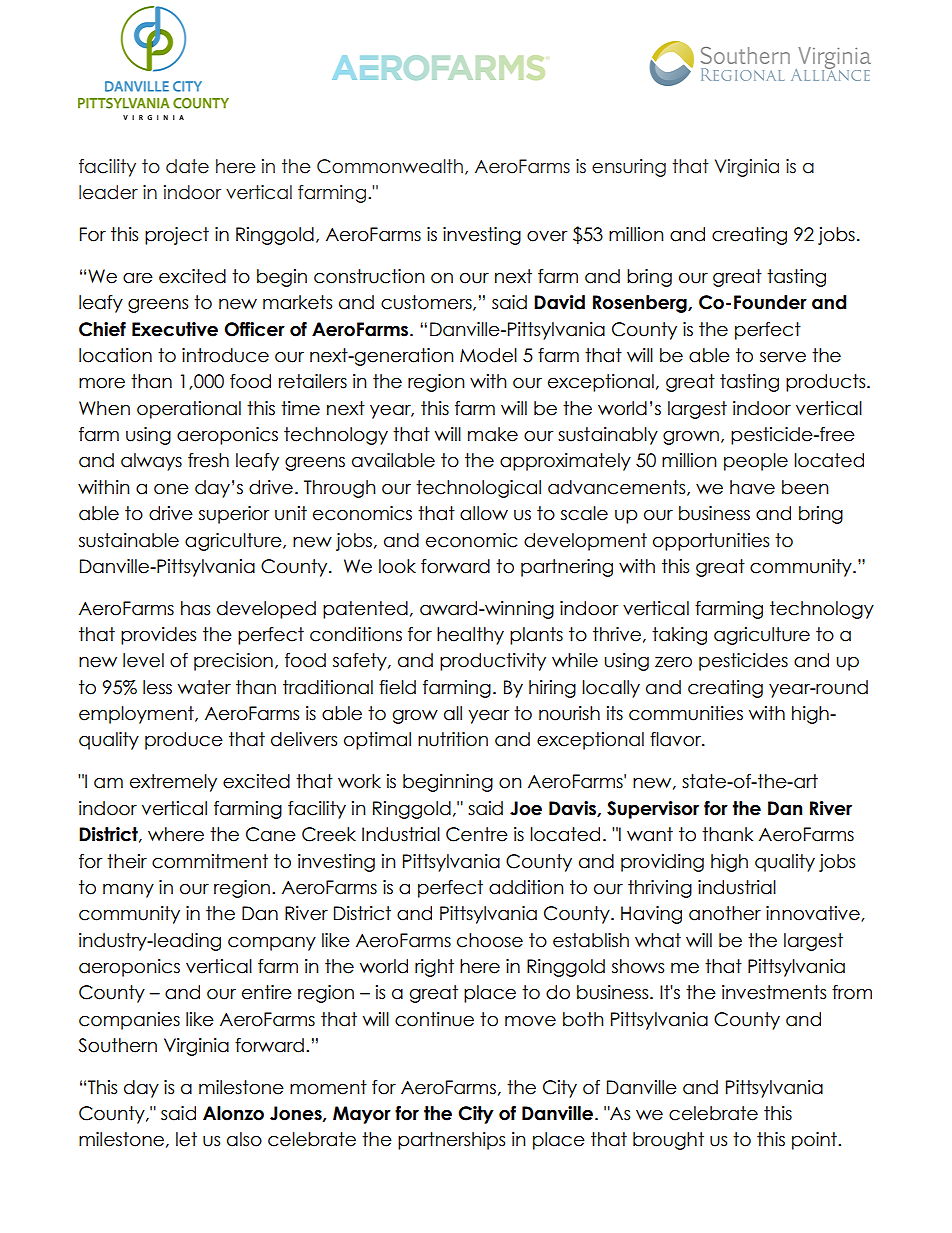 The height and width of the screenshot is (1233, 952). I want to click on partnerships, so click(451, 1141).
